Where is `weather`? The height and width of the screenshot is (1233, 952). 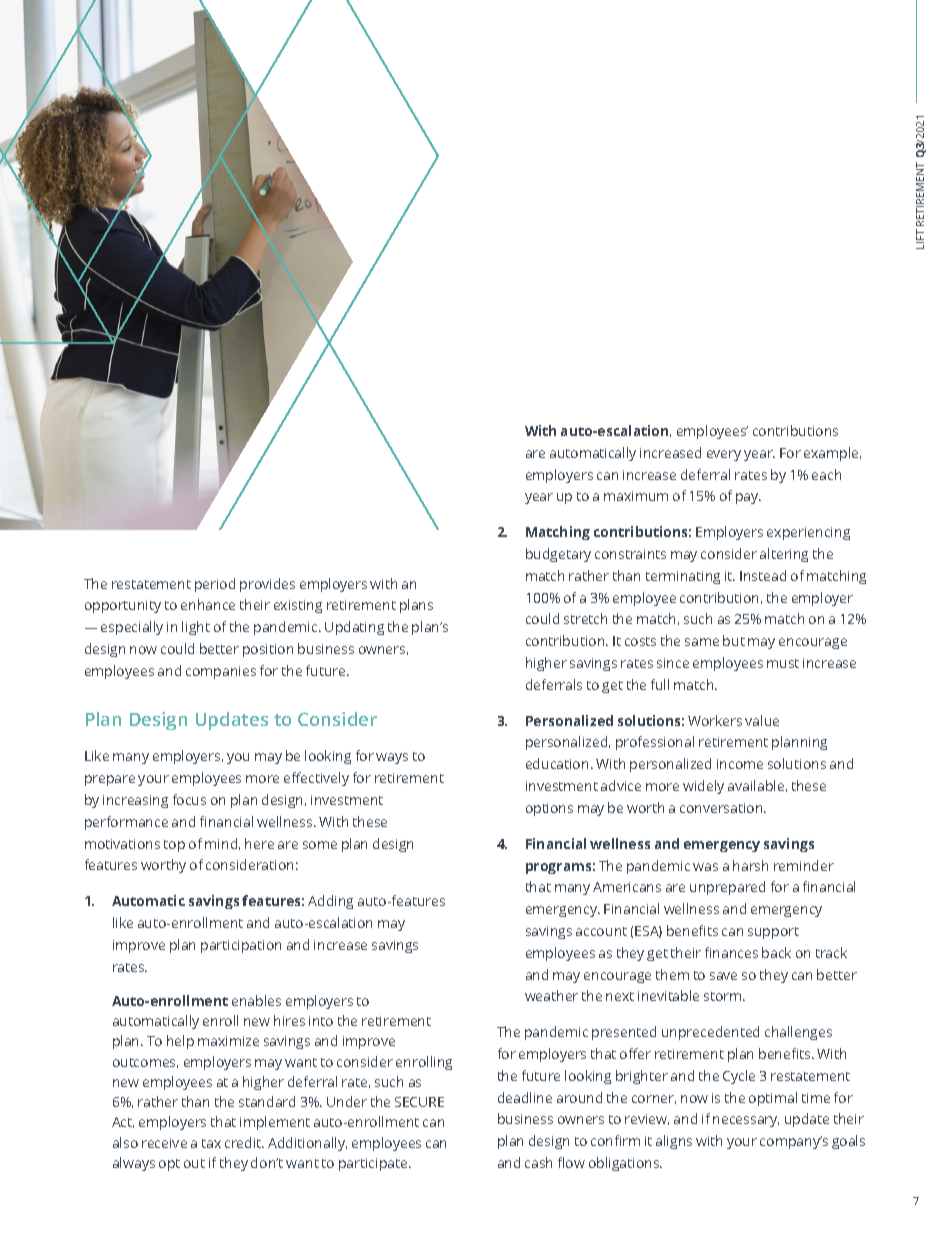 weather is located at coordinates (551, 995).
